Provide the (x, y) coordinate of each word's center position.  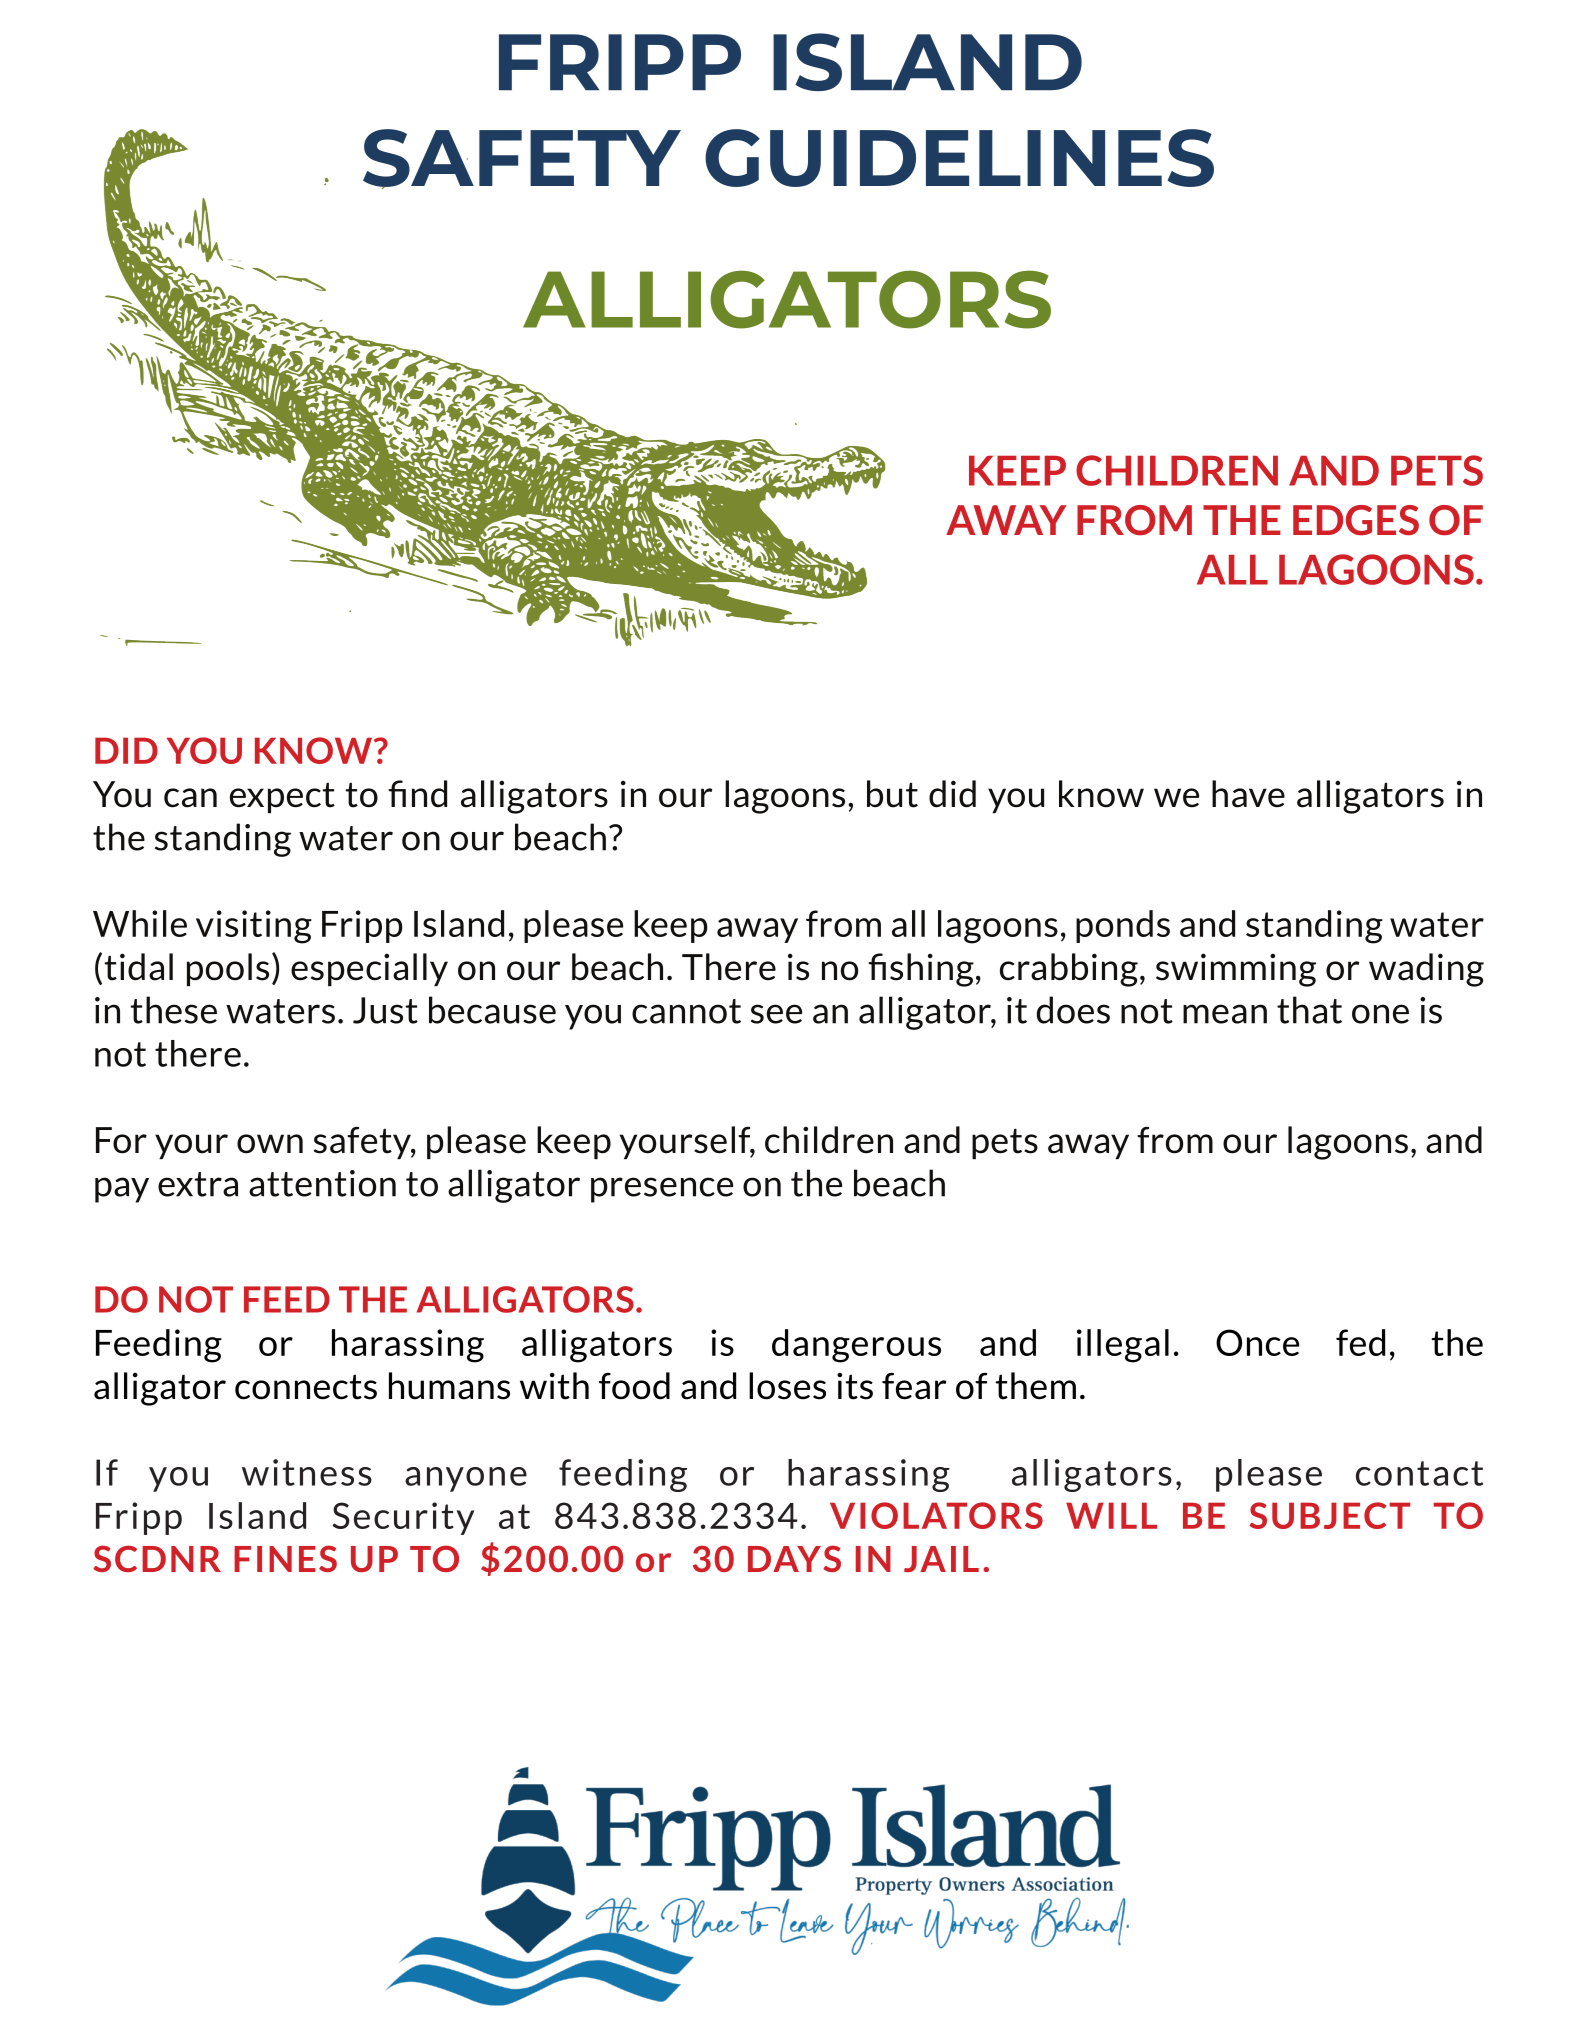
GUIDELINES (959, 158)
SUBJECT (1329, 1515)
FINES (285, 1558)
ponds (1123, 926)
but (892, 794)
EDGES (1356, 520)
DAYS (794, 1558)
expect (282, 798)
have (1248, 794)
